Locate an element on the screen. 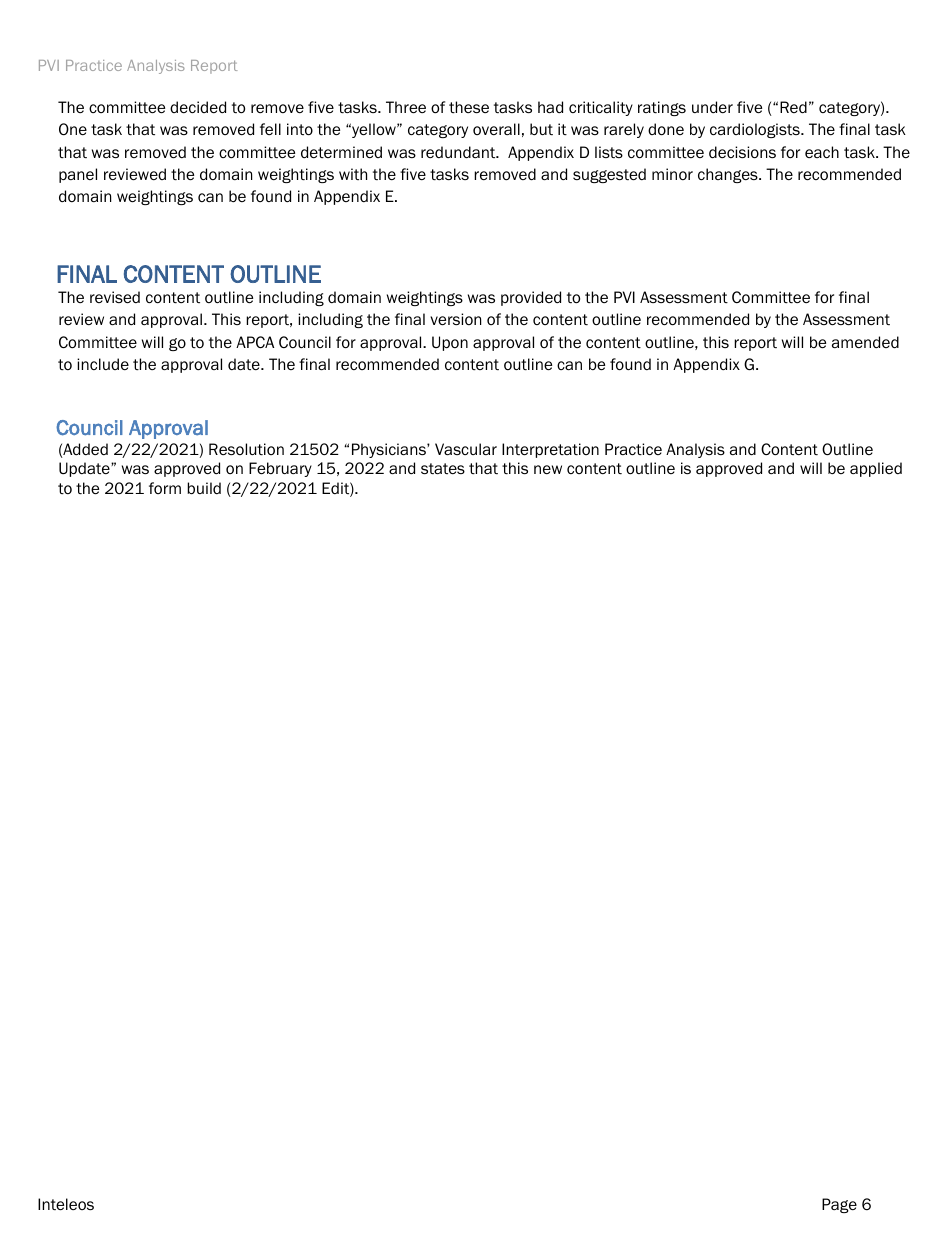  overall is located at coordinates (496, 129).
